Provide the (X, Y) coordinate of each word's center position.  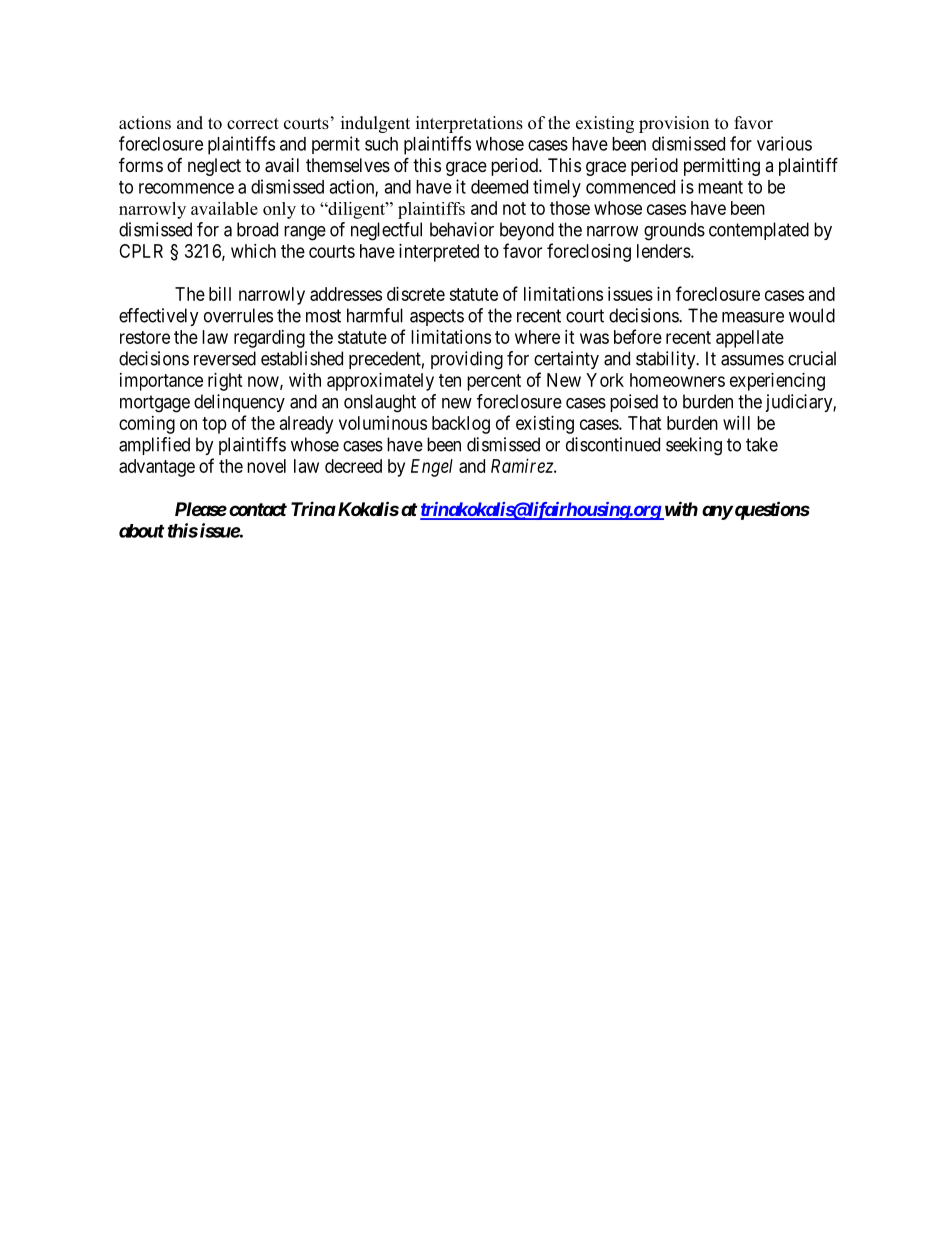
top (214, 425)
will (736, 423)
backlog (461, 425)
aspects (437, 317)
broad (257, 229)
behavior (462, 229)
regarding (269, 339)
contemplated (759, 231)
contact (258, 509)
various (784, 143)
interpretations (469, 124)
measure (753, 317)
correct (253, 124)
